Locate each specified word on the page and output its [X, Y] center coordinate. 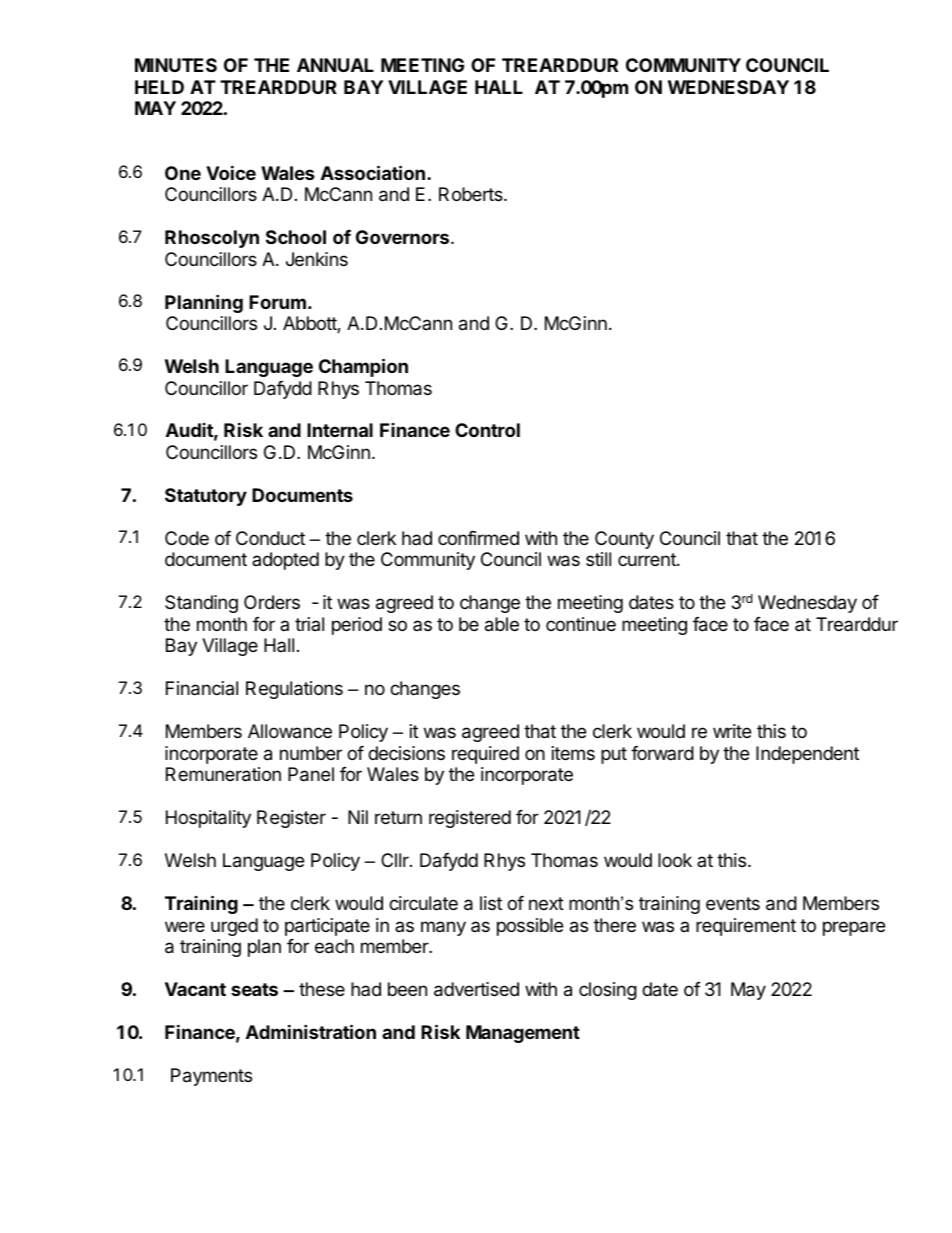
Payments [211, 1077]
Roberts [472, 194]
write [732, 731]
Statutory [206, 497]
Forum [277, 302]
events [733, 903]
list [491, 903]
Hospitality [208, 819]
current [648, 559]
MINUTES [176, 65]
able [502, 624]
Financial [202, 688]
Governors [404, 237]
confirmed [478, 538]
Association [373, 172]
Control [487, 430]
